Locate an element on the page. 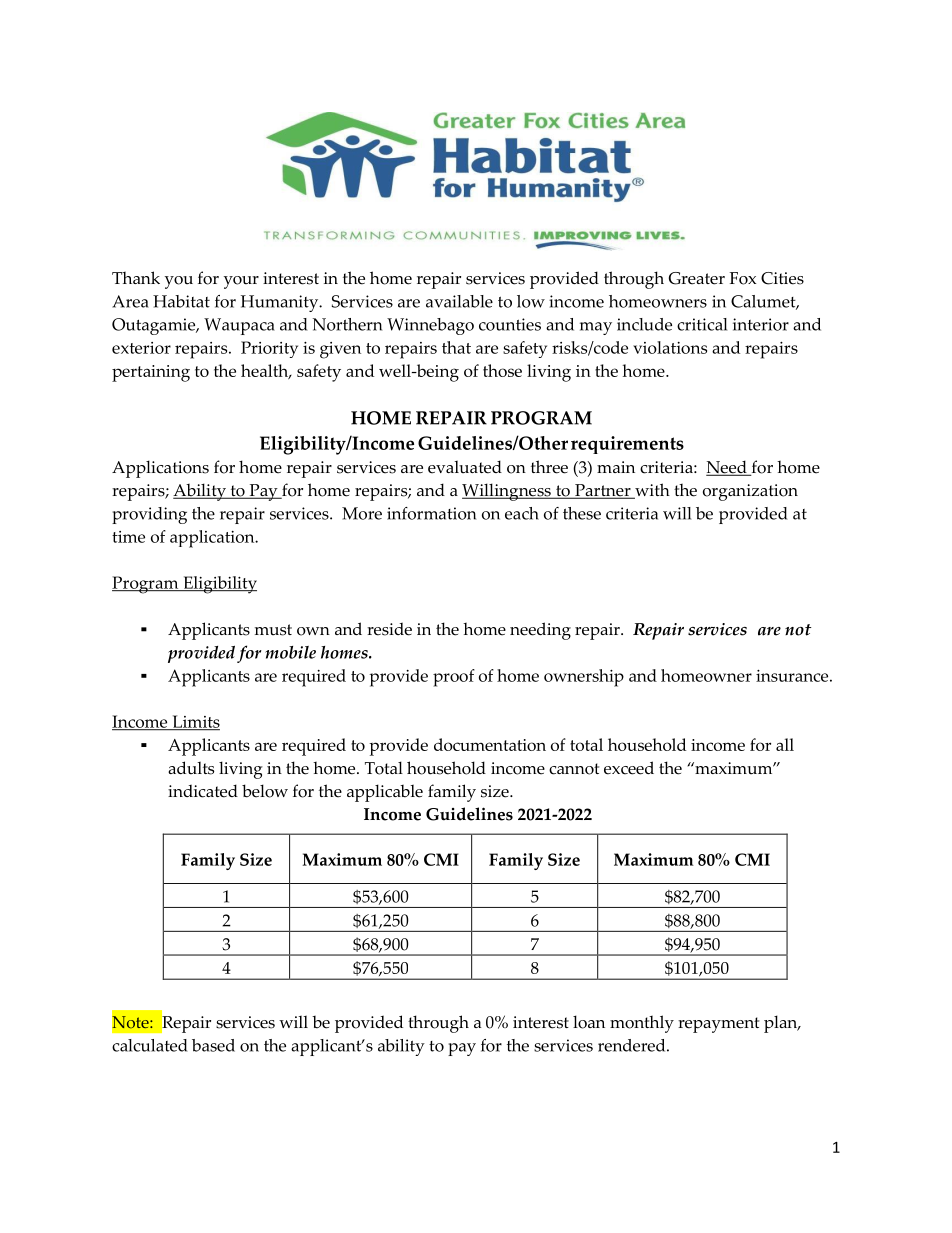 The height and width of the document is (1233, 952). Greater is located at coordinates (697, 278).
